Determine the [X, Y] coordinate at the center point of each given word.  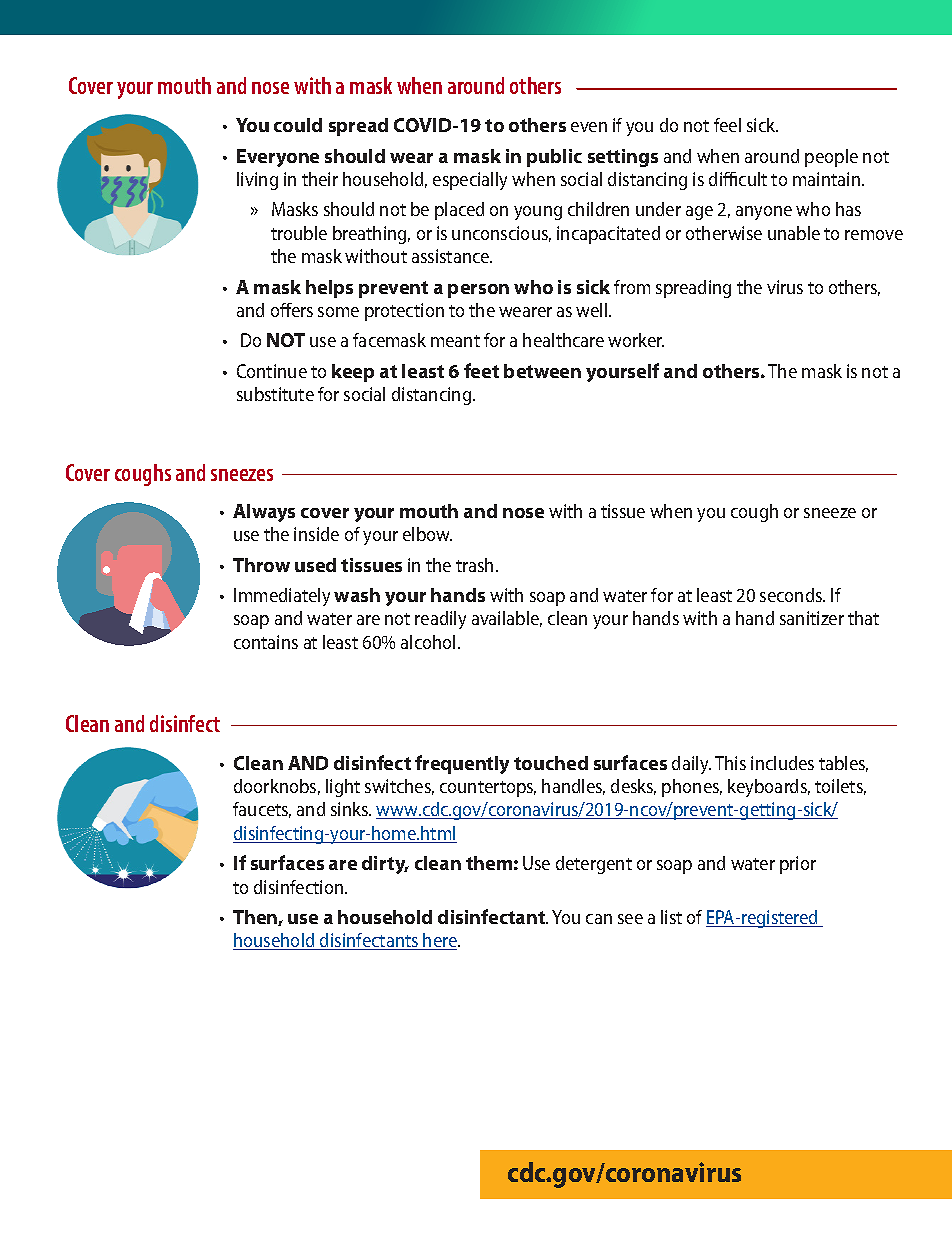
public [554, 158]
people [831, 158]
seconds [792, 595]
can [599, 919]
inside [316, 534]
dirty [385, 865]
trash [474, 565]
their [320, 179]
